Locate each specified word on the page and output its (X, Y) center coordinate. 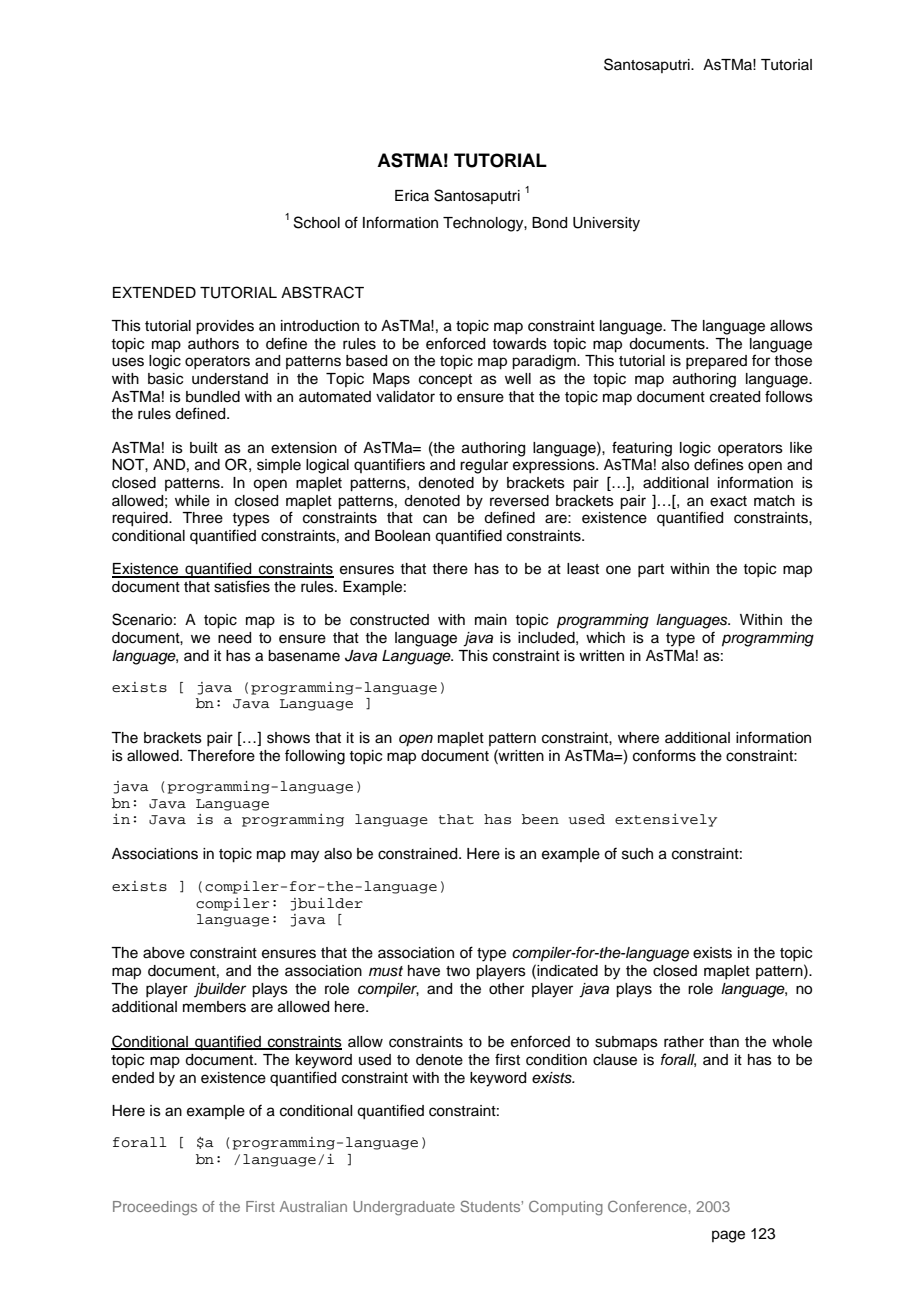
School (317, 222)
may (305, 856)
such (637, 854)
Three (202, 518)
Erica (412, 196)
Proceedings (155, 1208)
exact (728, 501)
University (606, 224)
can (435, 519)
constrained (419, 854)
